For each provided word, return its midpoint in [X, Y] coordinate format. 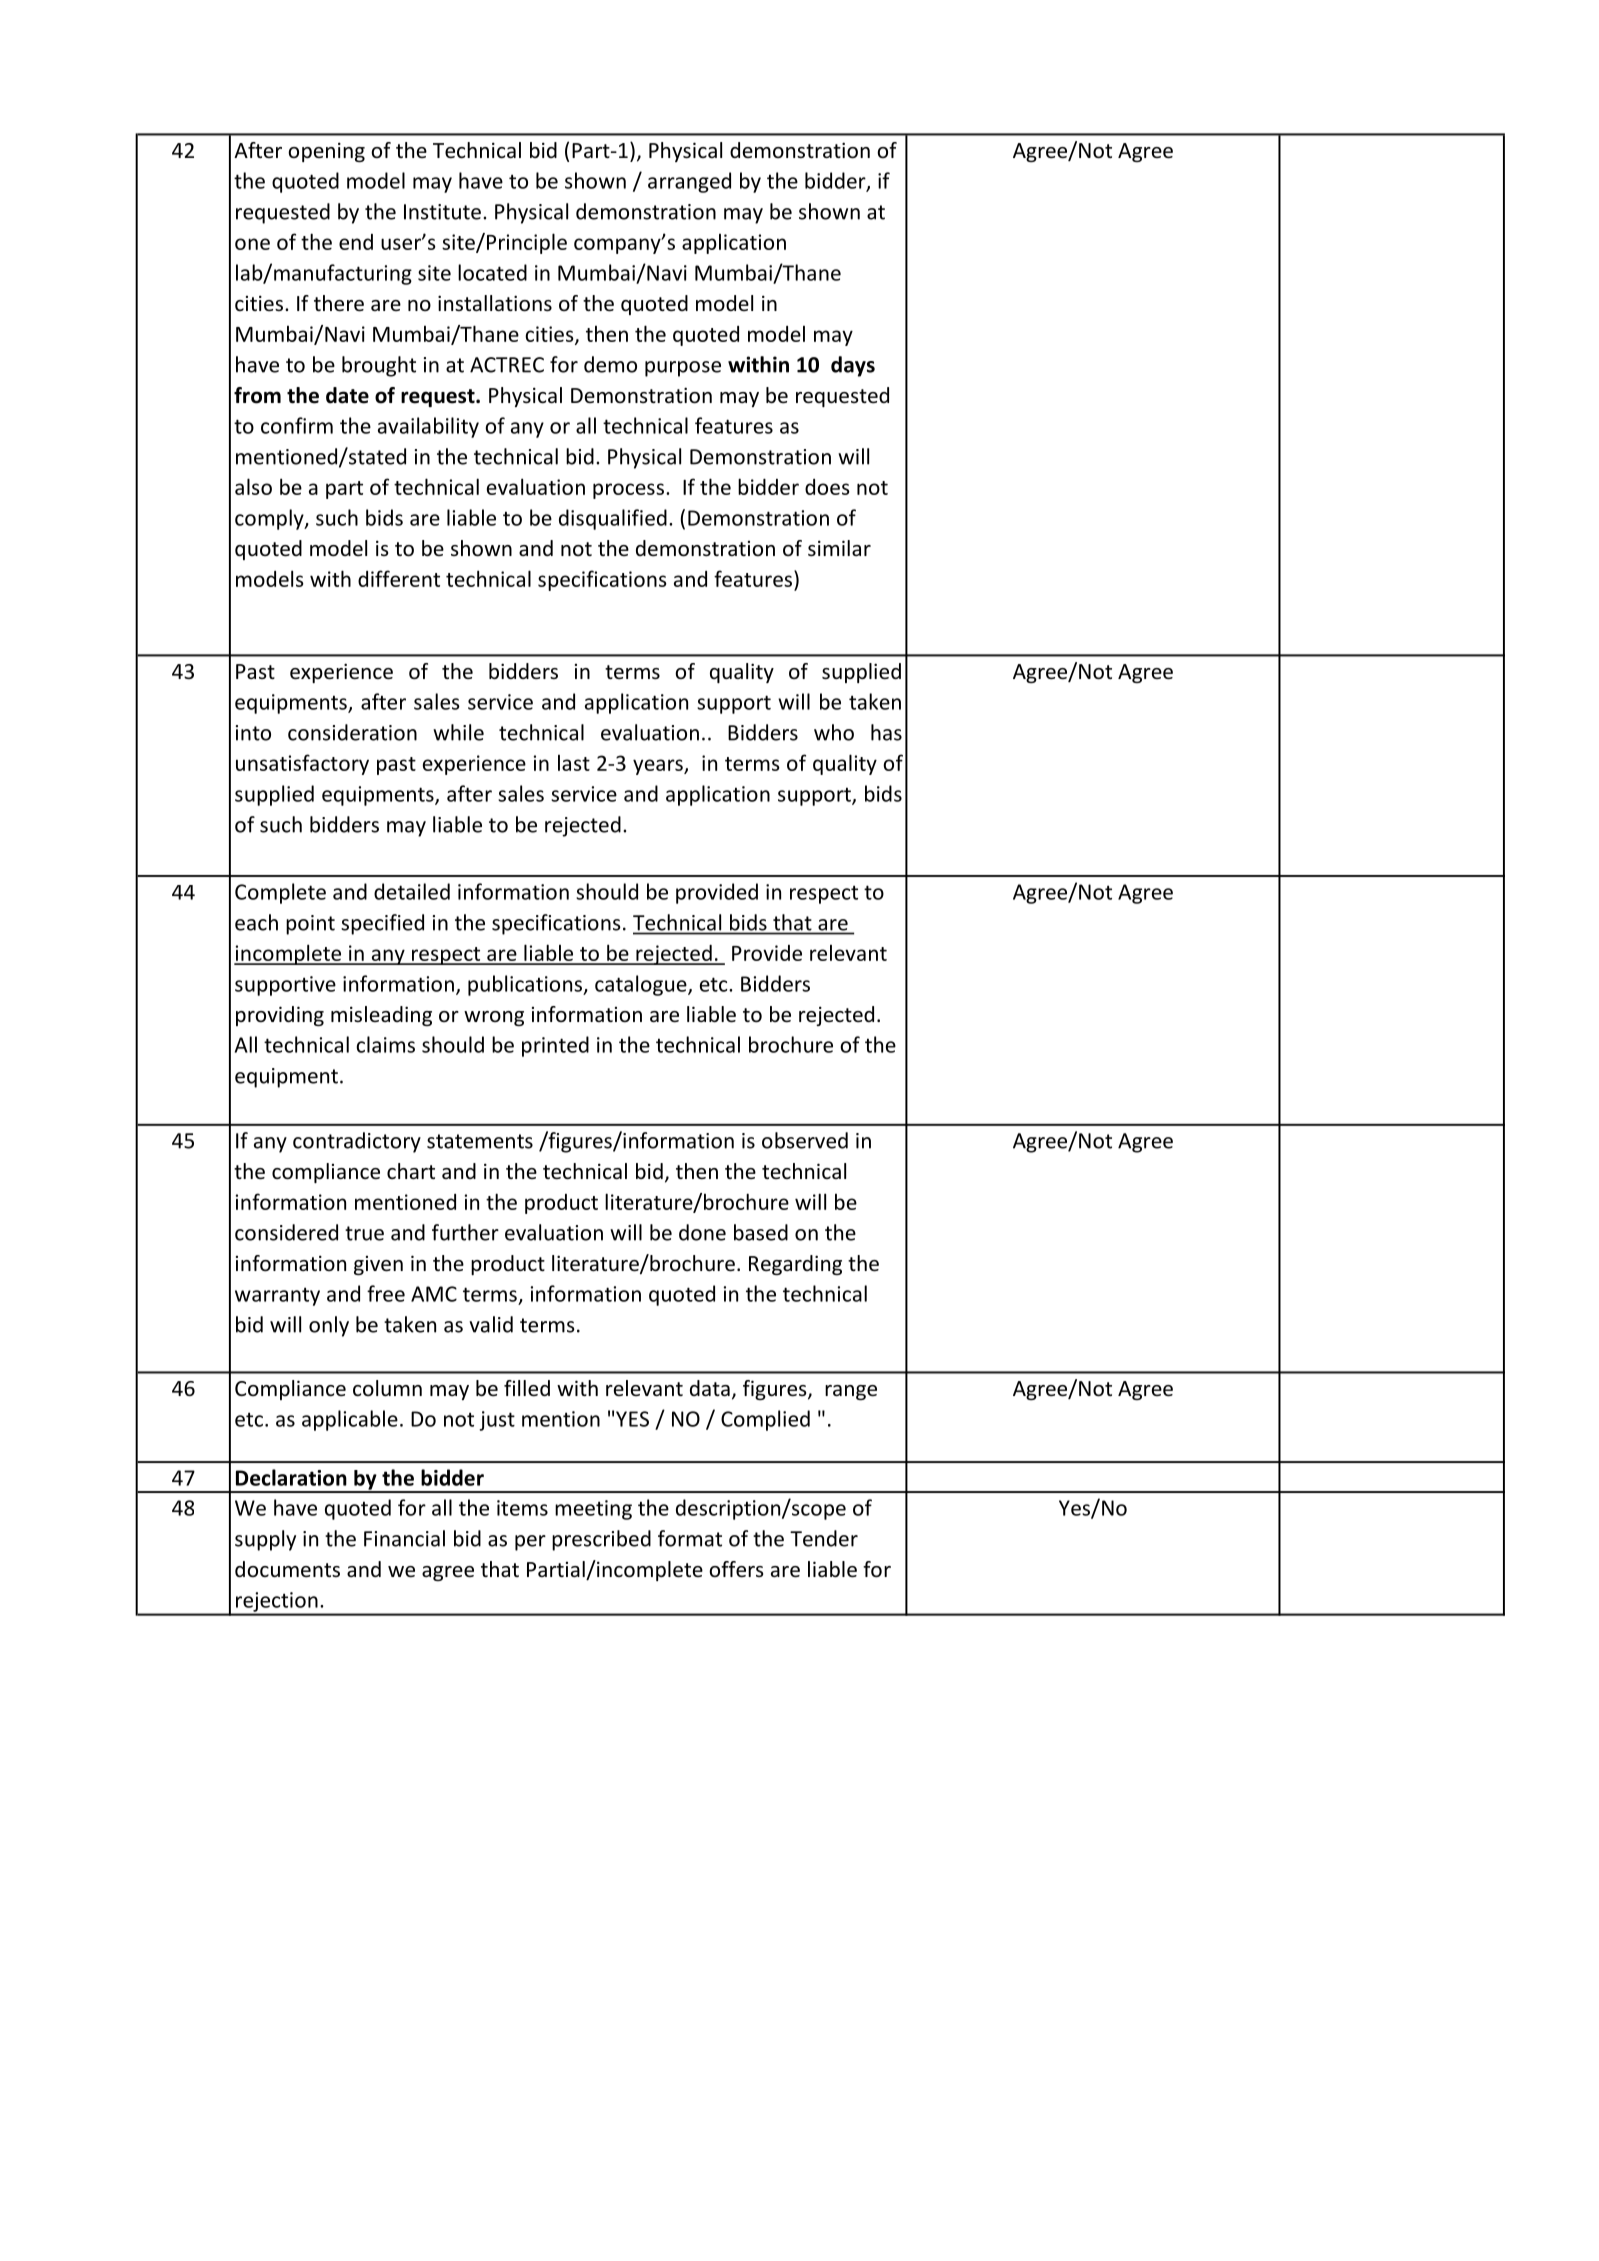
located [492, 272]
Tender [824, 1538]
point [310, 925]
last [574, 763]
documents [287, 1569]
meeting [593, 1510]
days [853, 366]
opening [326, 152]
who [834, 732]
